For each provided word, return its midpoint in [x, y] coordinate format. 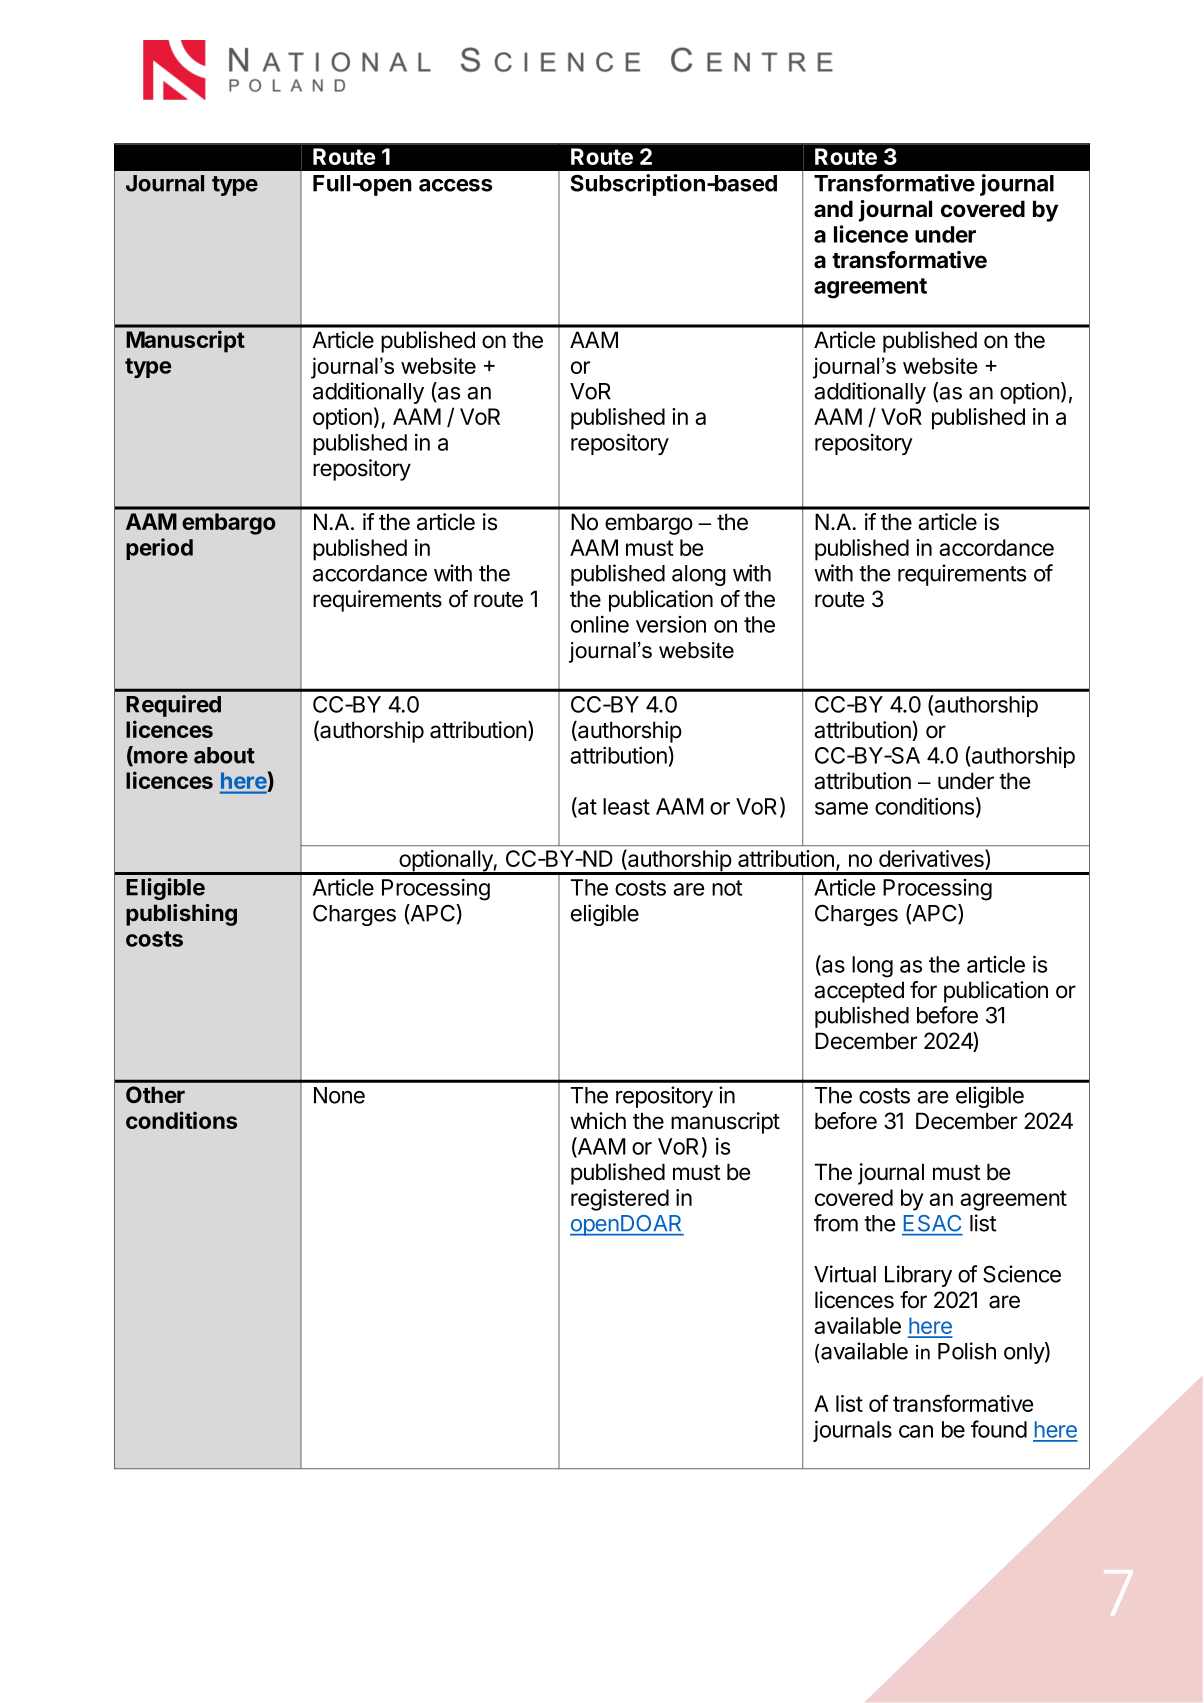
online [600, 624]
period [159, 549]
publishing [181, 915]
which [598, 1121]
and [833, 209]
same [841, 808]
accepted [859, 992]
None [339, 1095]
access [455, 185]
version [671, 624]
